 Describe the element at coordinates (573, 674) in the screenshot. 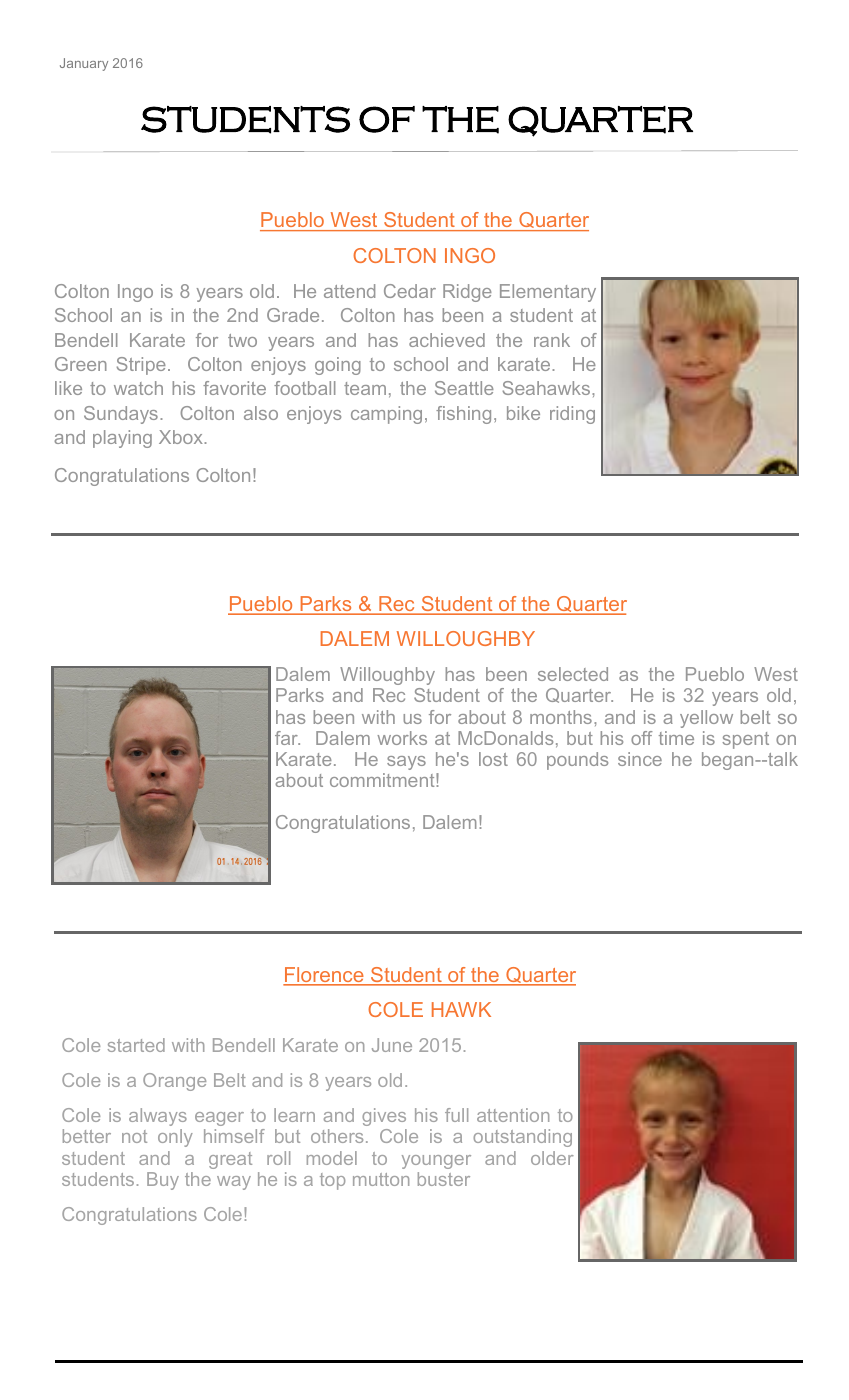

I see `selected` at that location.
